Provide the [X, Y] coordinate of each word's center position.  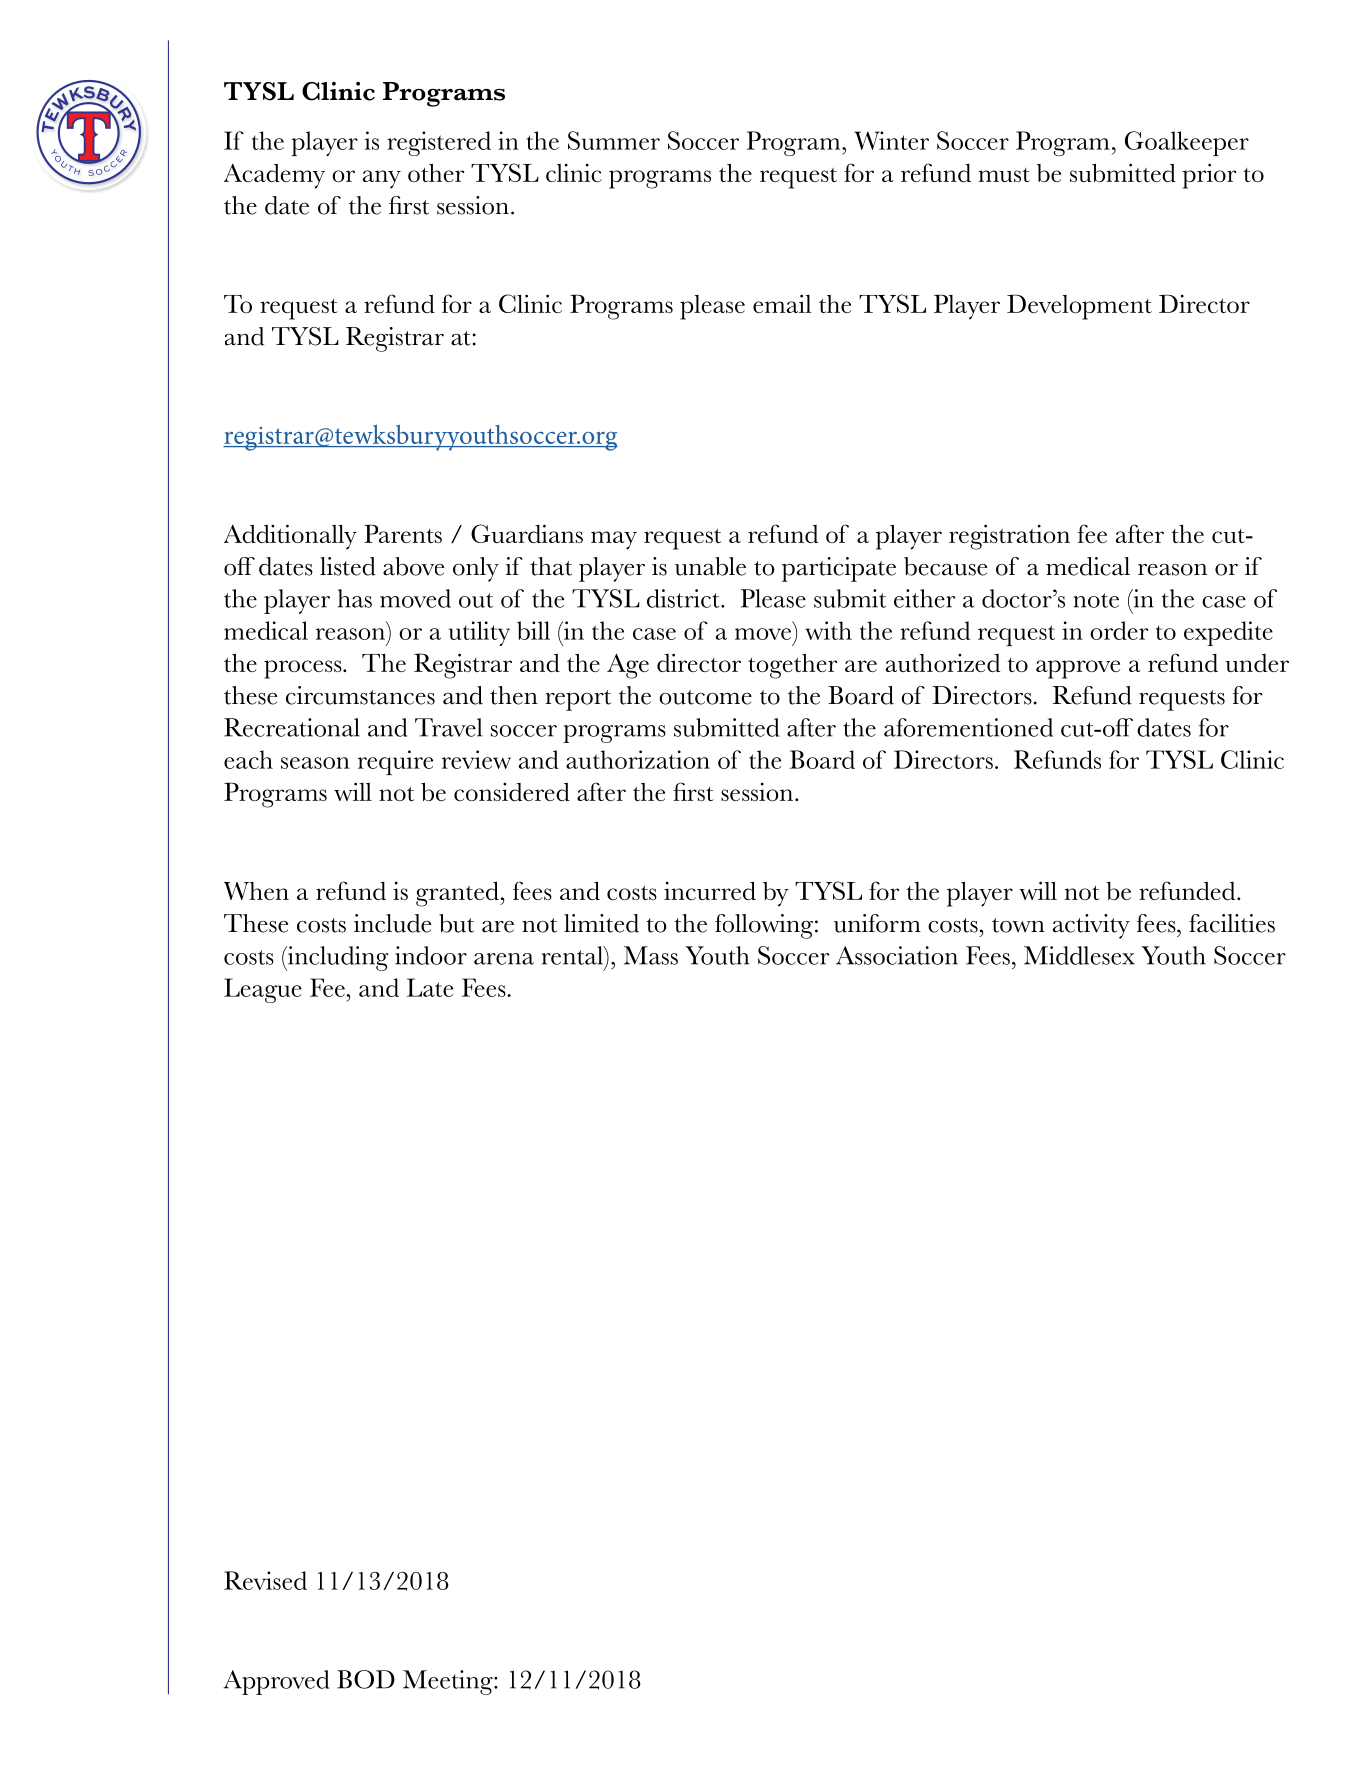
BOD [366, 1679]
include [392, 923]
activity [1091, 926]
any [382, 179]
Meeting [449, 1682]
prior [1209, 176]
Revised [265, 1580]
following [765, 926]
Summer [614, 140]
